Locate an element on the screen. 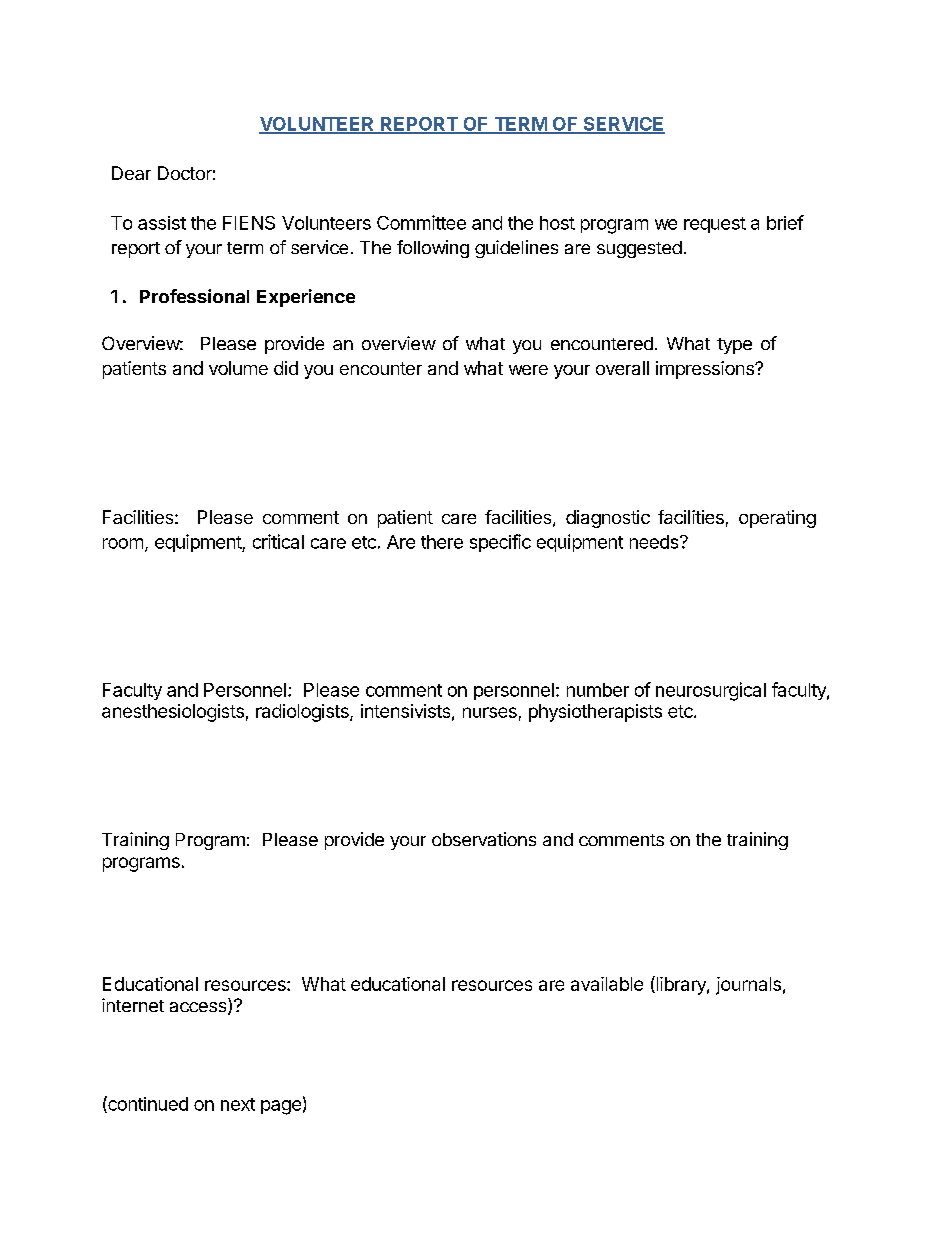  nurses is located at coordinates (490, 712).
